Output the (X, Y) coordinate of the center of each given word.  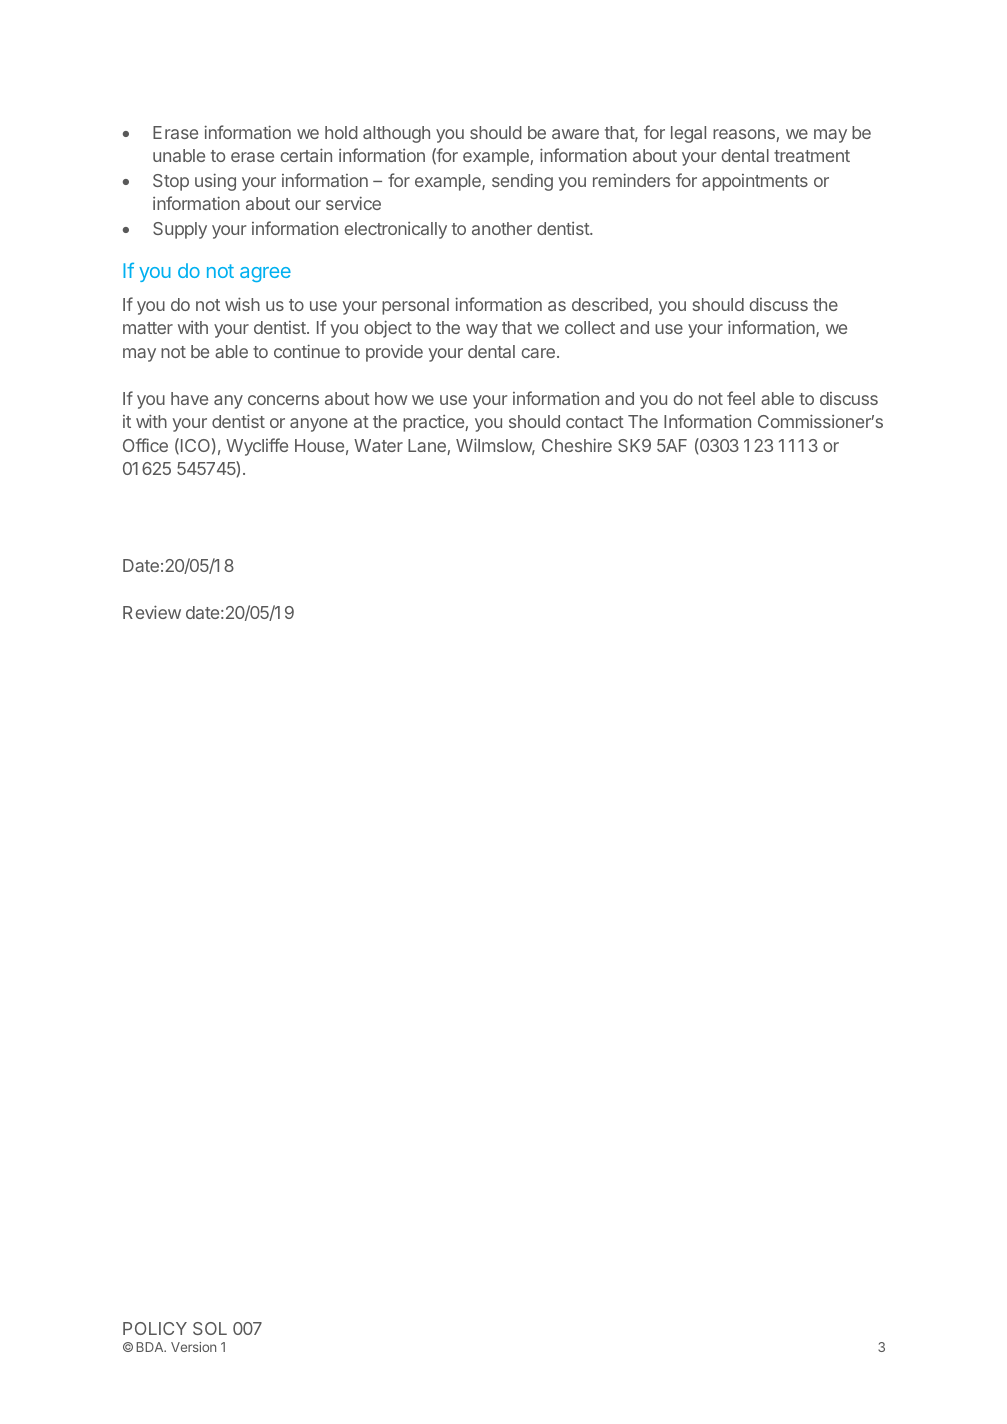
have (189, 398)
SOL (210, 1328)
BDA (151, 1347)
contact (595, 422)
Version (193, 1347)
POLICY (155, 1328)
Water (378, 445)
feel (741, 398)
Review (152, 612)
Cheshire (577, 445)
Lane (427, 445)
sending (522, 182)
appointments (755, 182)
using (215, 182)
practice (433, 423)
